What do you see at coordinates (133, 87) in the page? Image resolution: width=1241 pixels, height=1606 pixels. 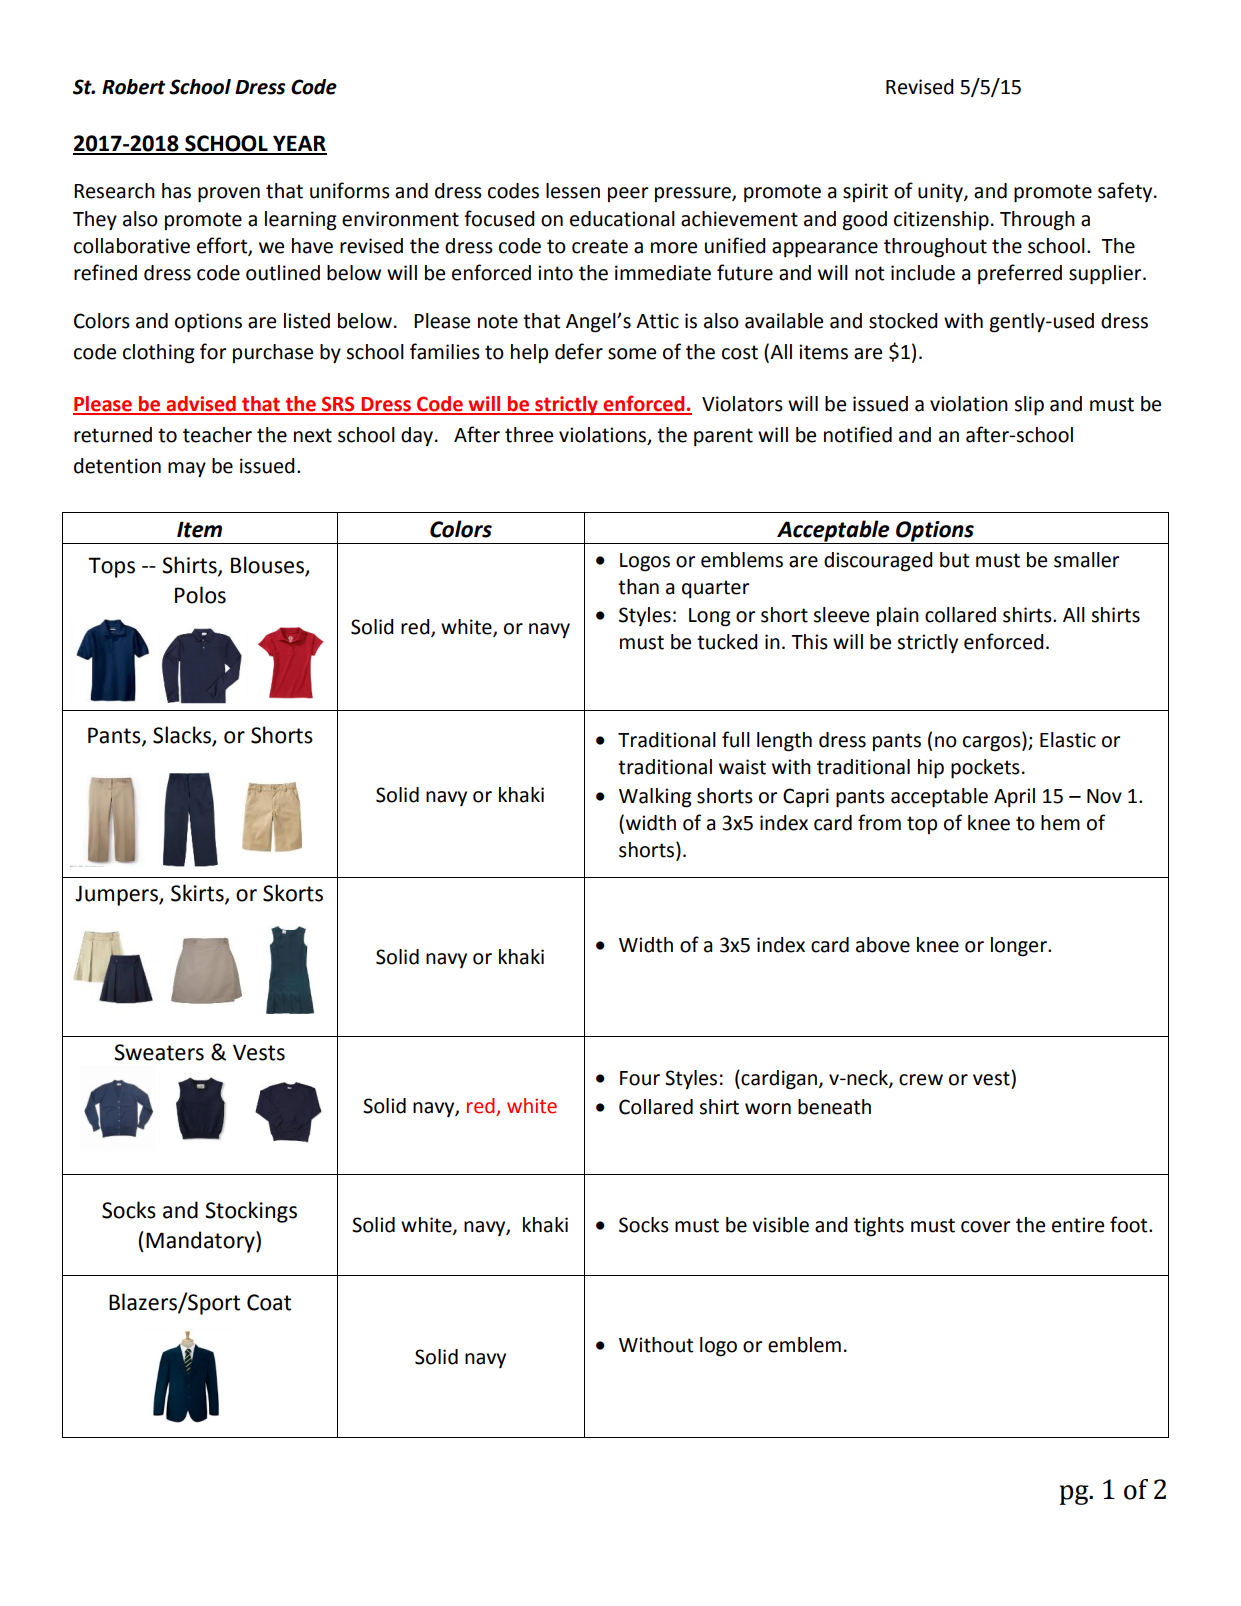 I see `Robert` at bounding box center [133, 87].
